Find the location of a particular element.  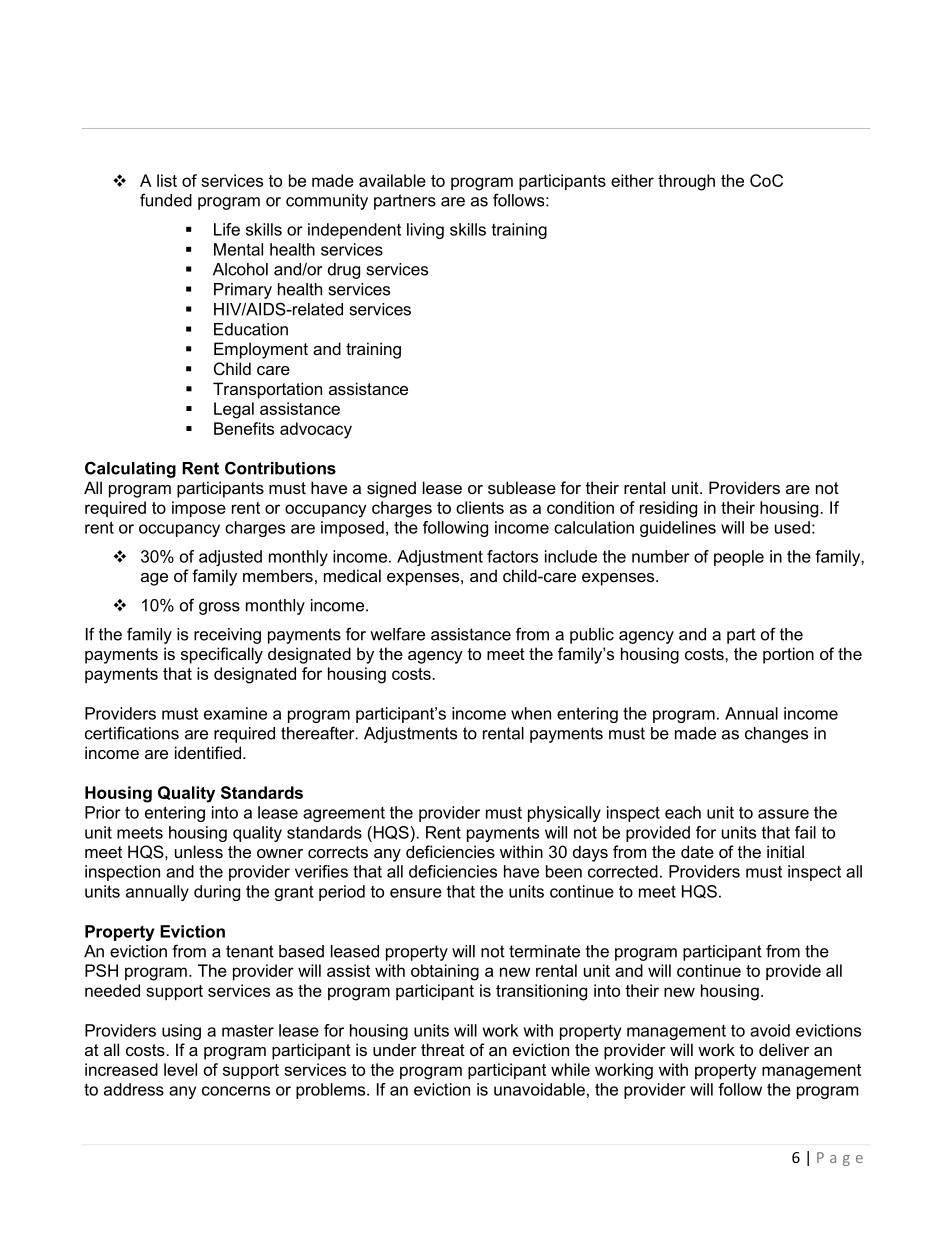

living is located at coordinates (425, 231).
